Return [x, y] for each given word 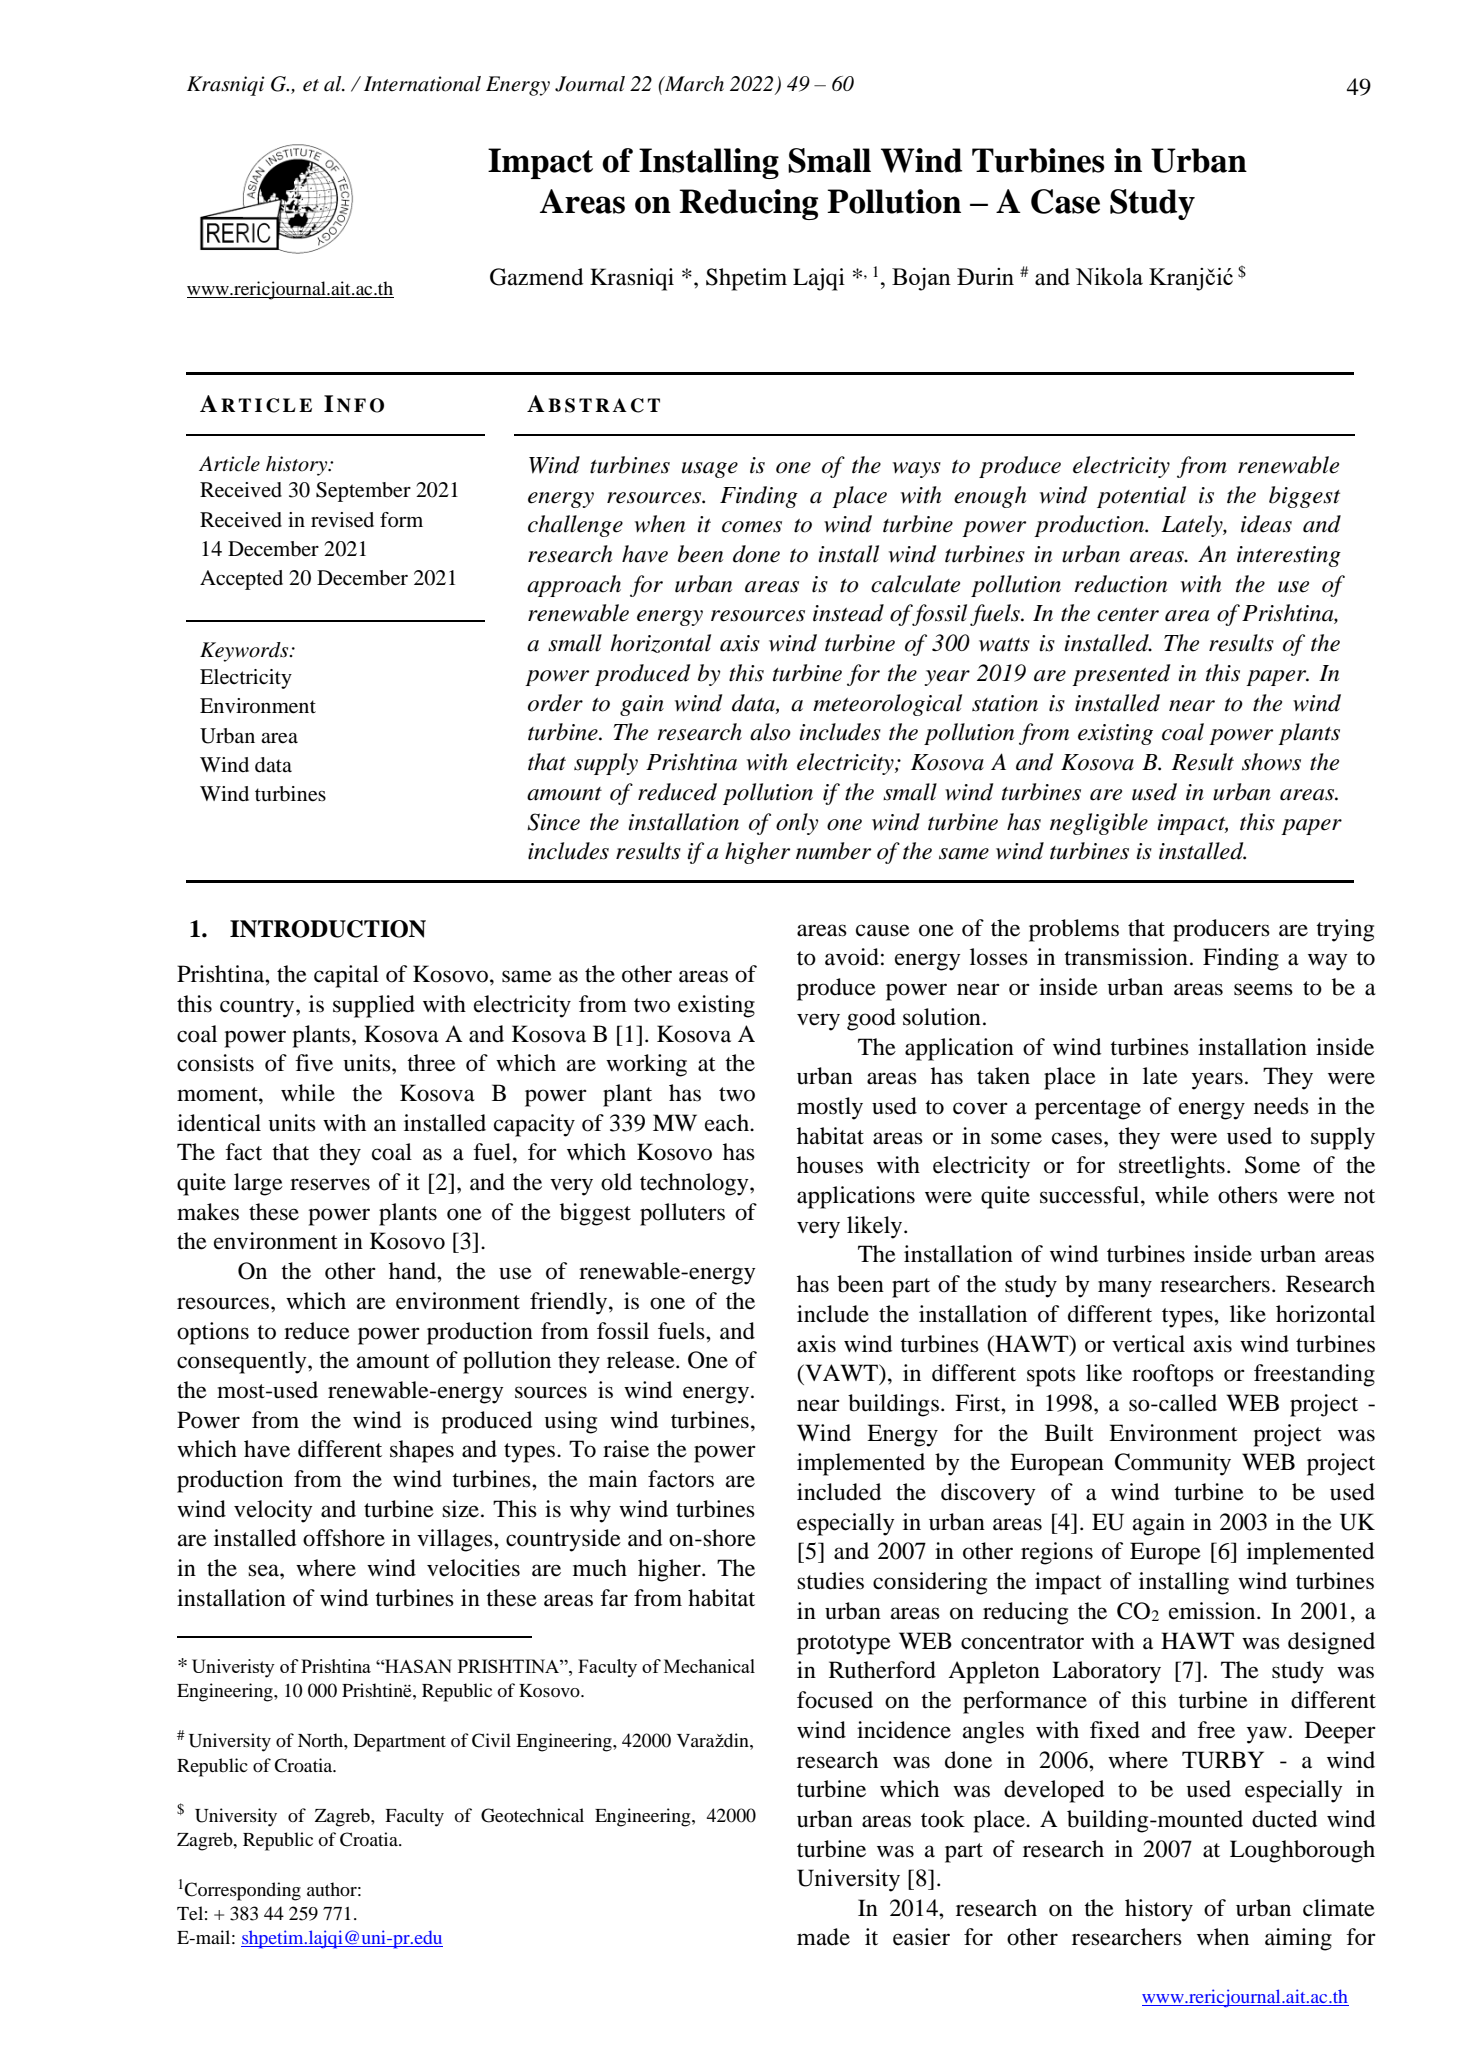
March [693, 84]
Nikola [1109, 276]
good [871, 1019]
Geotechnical [532, 1815]
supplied [374, 1006]
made [823, 1937]
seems [1263, 989]
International [422, 84]
